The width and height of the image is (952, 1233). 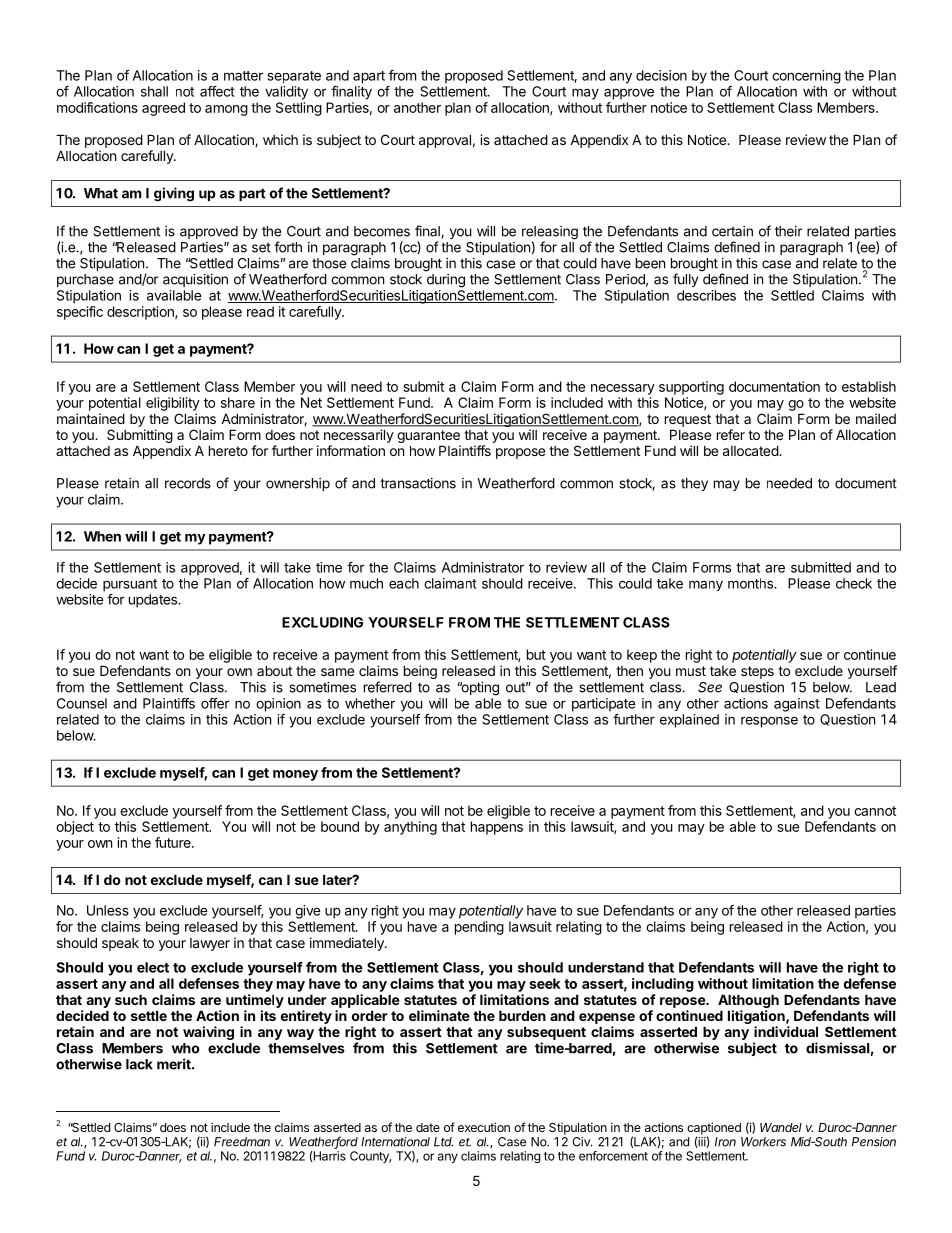 What do you see at coordinates (215, 703) in the image?
I see `offer` at bounding box center [215, 703].
